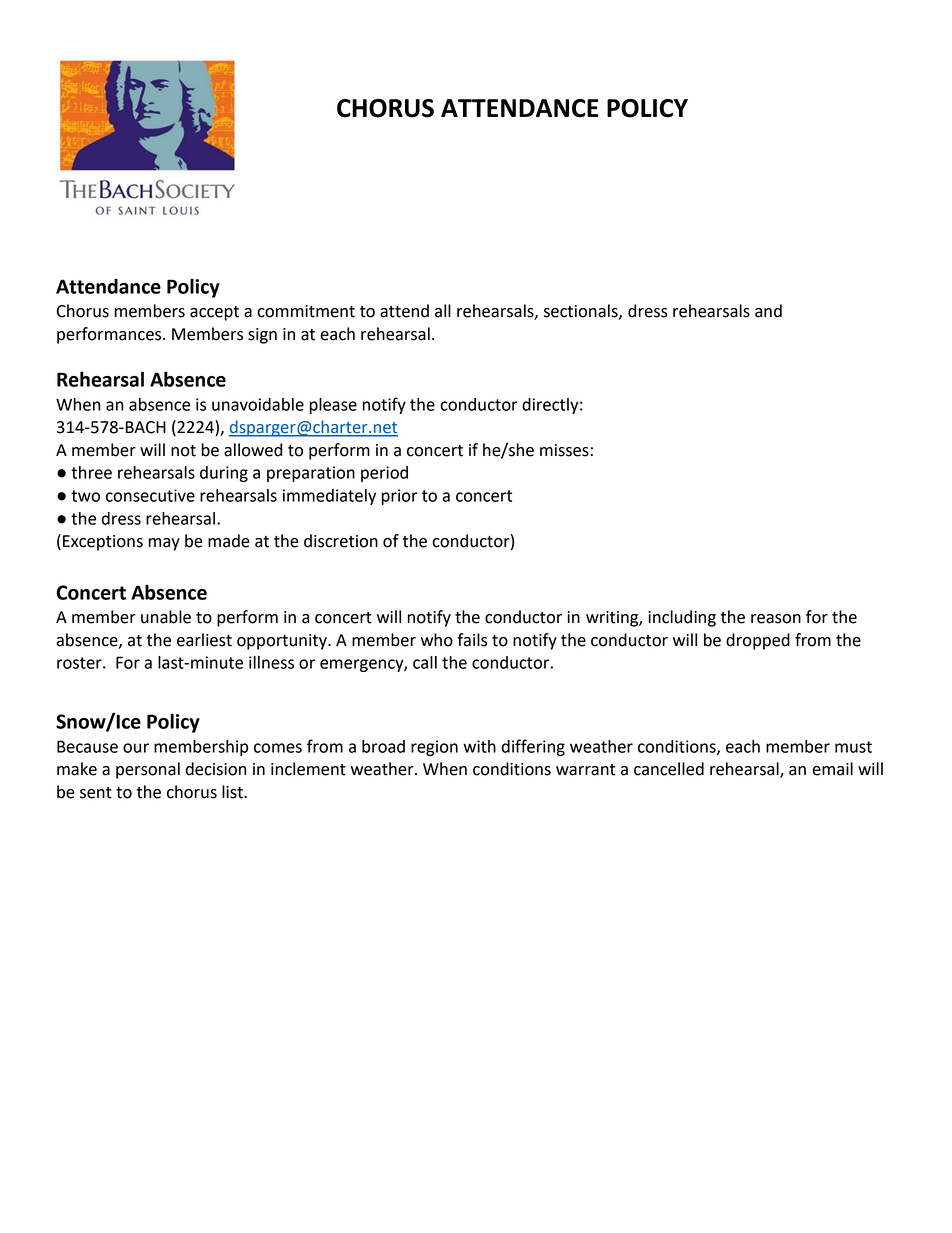 The width and height of the page is (952, 1233). I want to click on personal, so click(148, 770).
